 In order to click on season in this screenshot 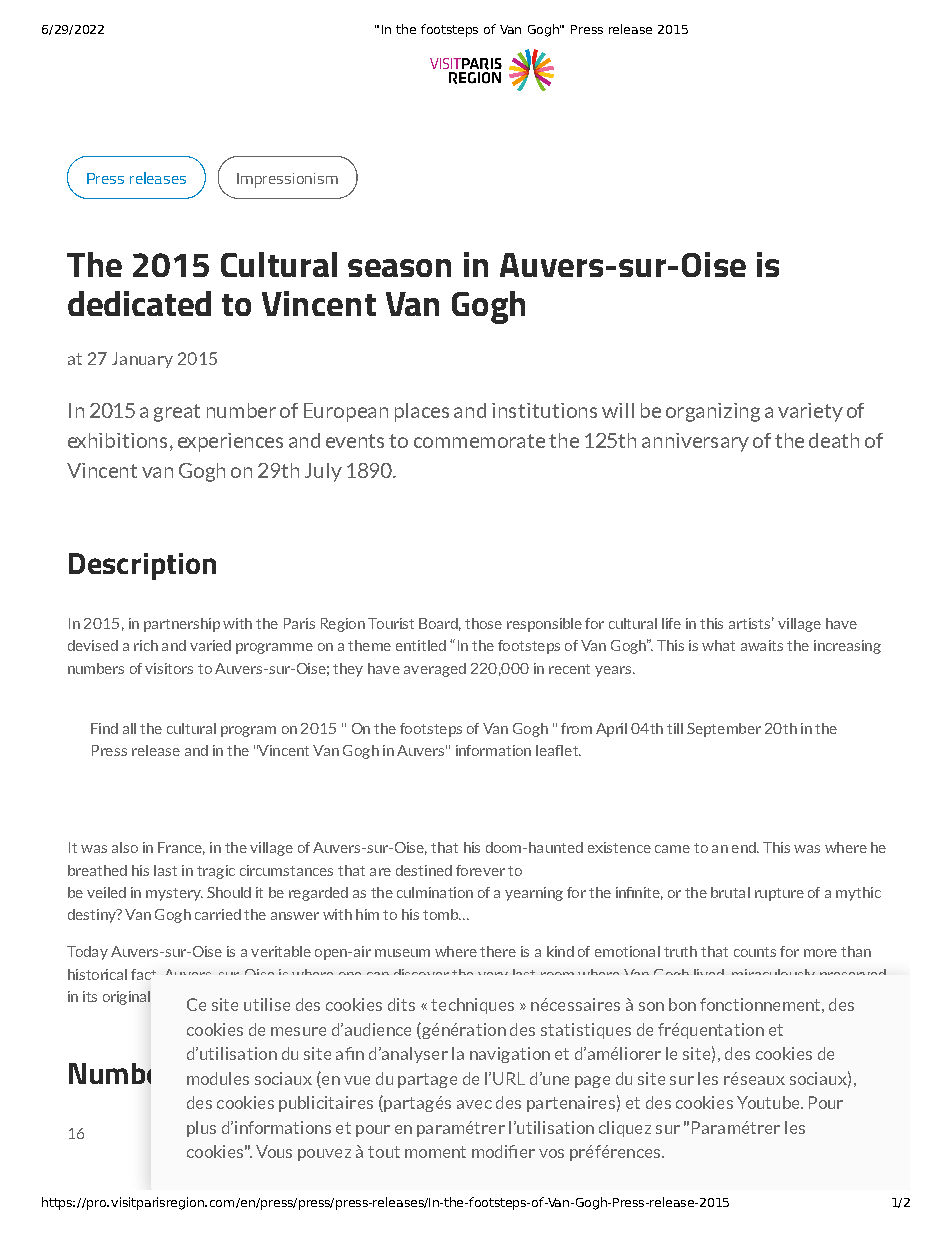, I will do `click(399, 268)`.
